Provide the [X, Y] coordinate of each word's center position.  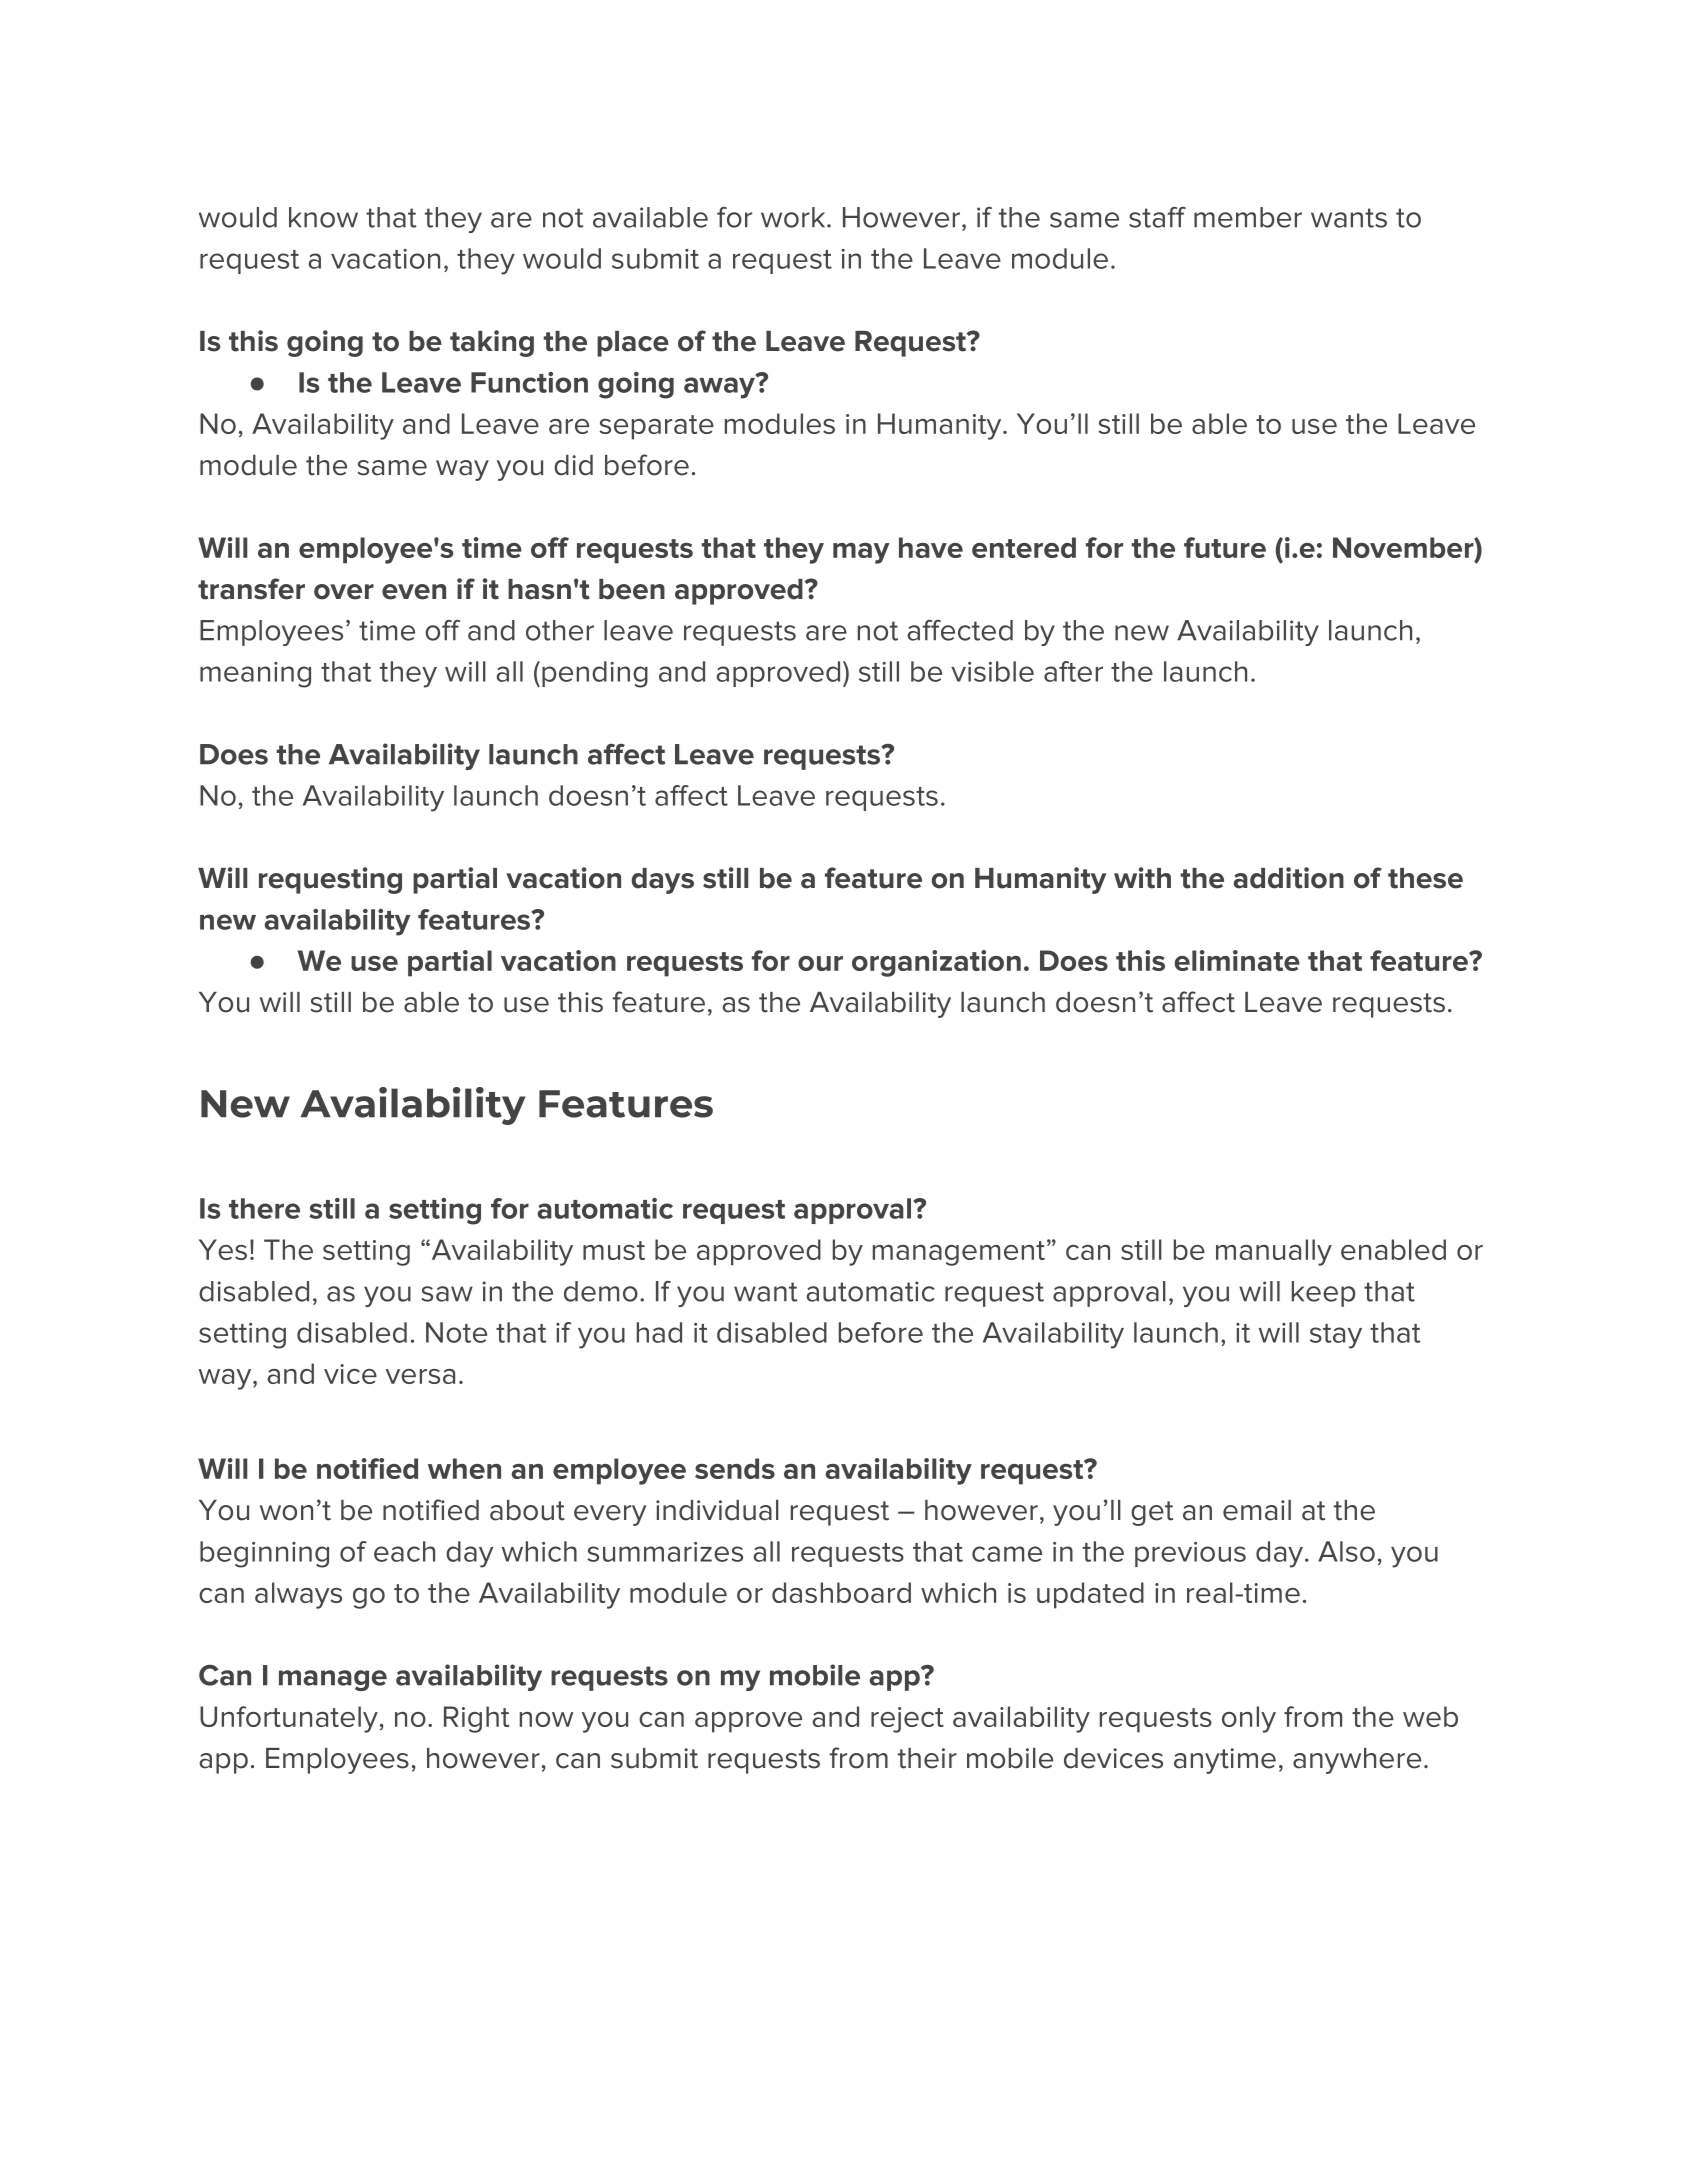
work [794, 217]
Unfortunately [289, 1719]
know [323, 217]
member [1248, 217]
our [820, 963]
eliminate [1237, 960]
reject [907, 1720]
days [662, 881]
